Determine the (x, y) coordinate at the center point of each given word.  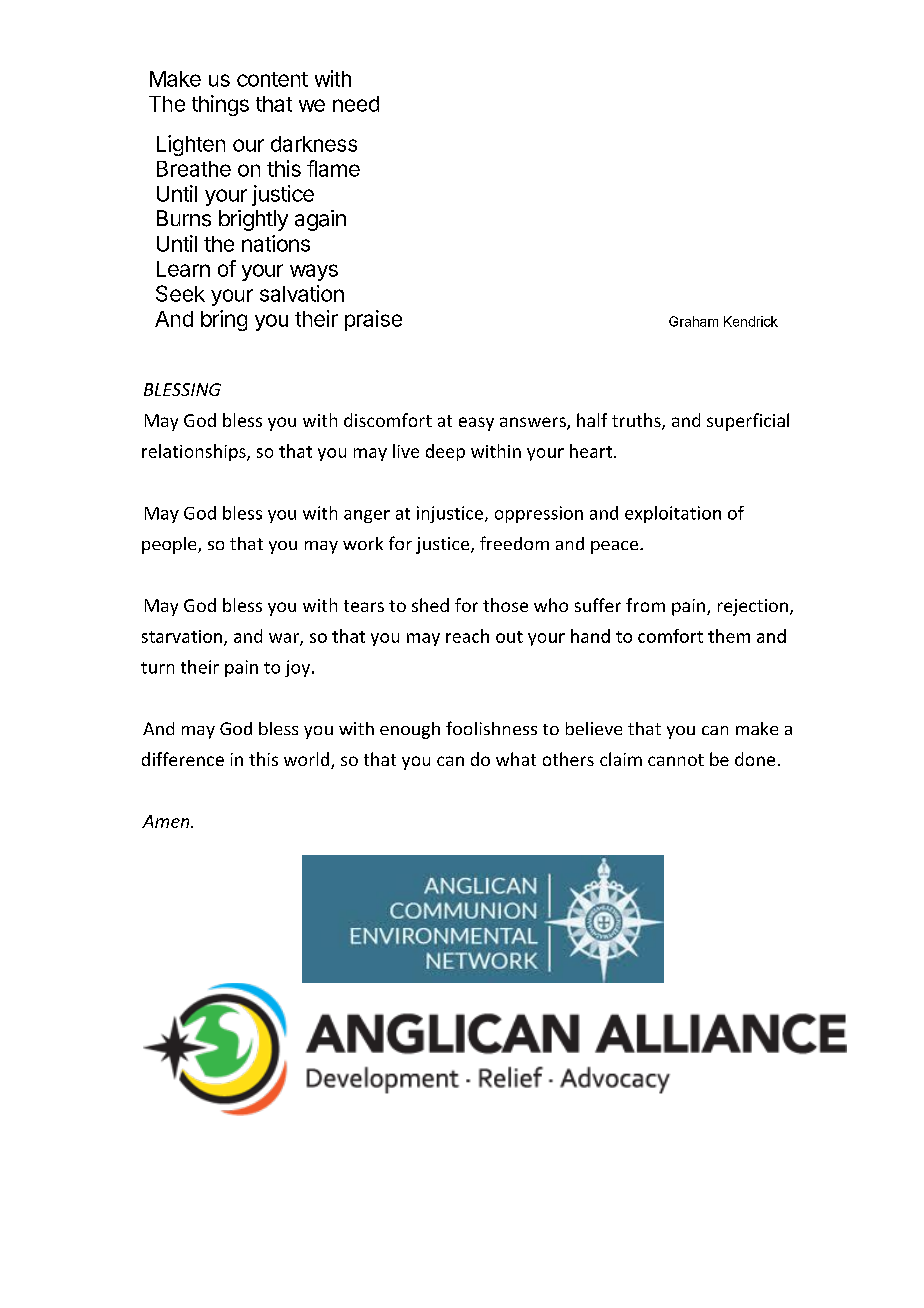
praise (373, 320)
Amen (167, 821)
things (220, 105)
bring (224, 320)
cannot (676, 760)
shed (430, 605)
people (170, 545)
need (356, 104)
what (516, 759)
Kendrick (751, 321)
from (645, 605)
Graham (693, 321)
